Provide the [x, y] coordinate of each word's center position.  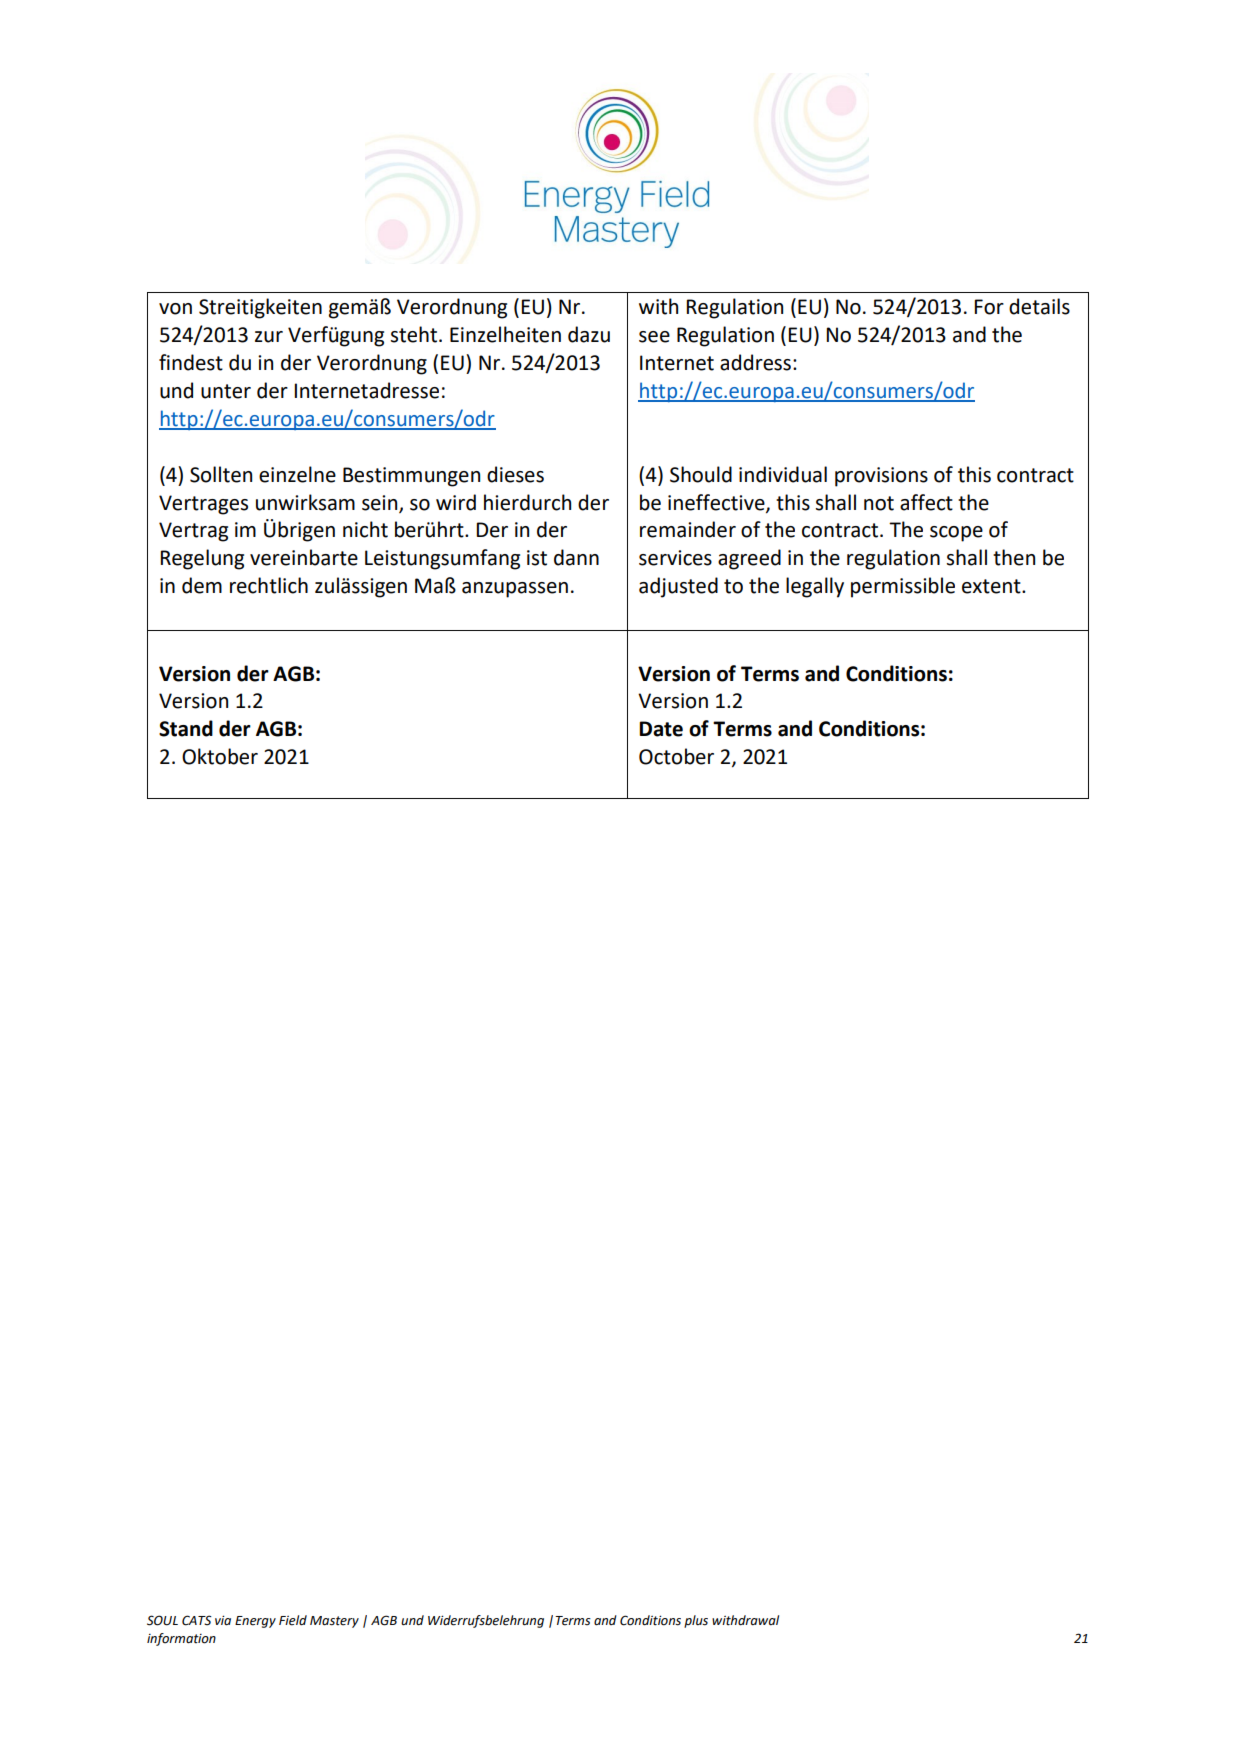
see [654, 337]
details [1039, 306]
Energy [255, 1622]
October [676, 756]
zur [269, 337]
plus [696, 1621]
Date [661, 729]
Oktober [220, 756]
